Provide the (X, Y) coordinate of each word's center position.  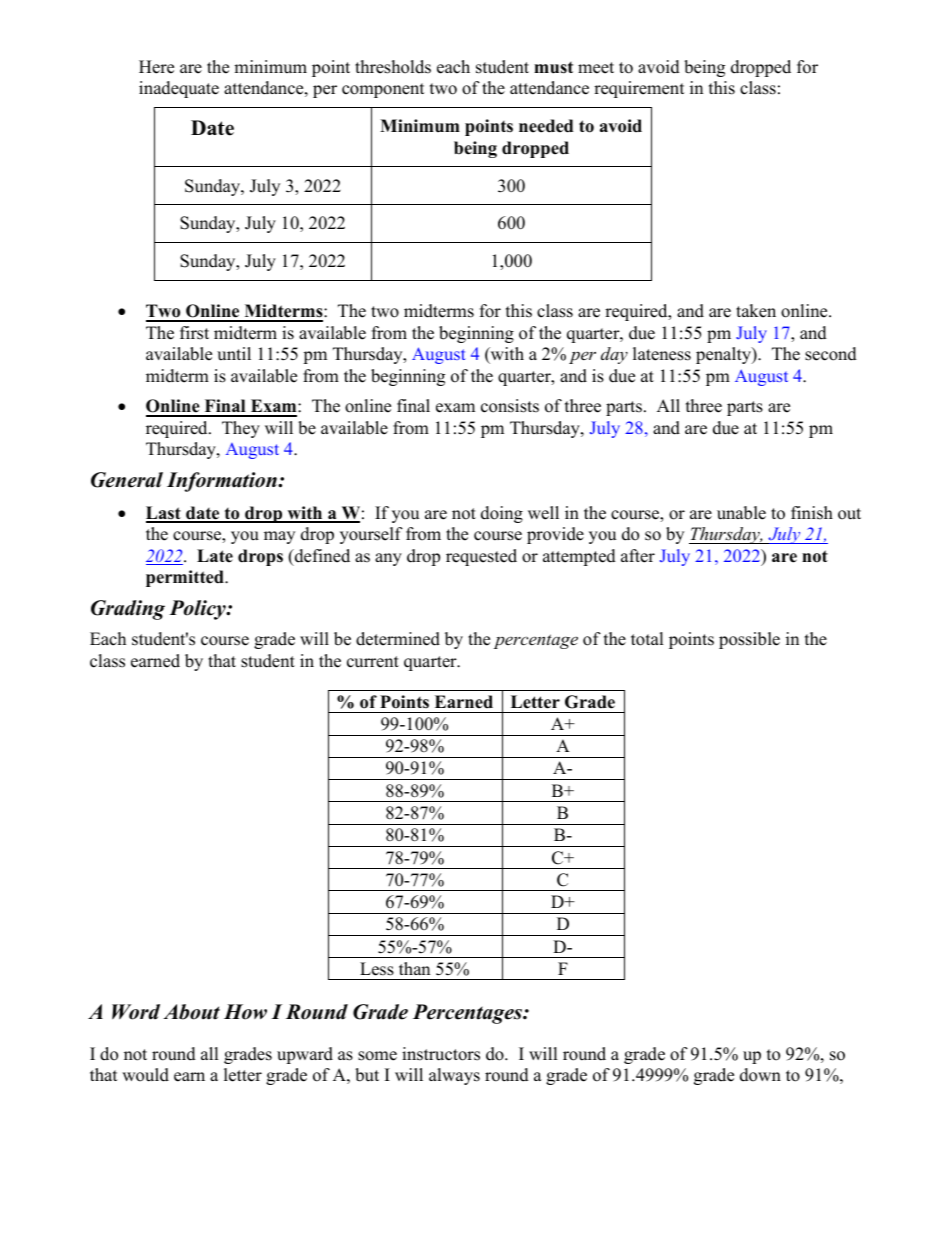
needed (546, 126)
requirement (639, 89)
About (191, 1012)
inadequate (179, 89)
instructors (441, 1054)
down (760, 1075)
